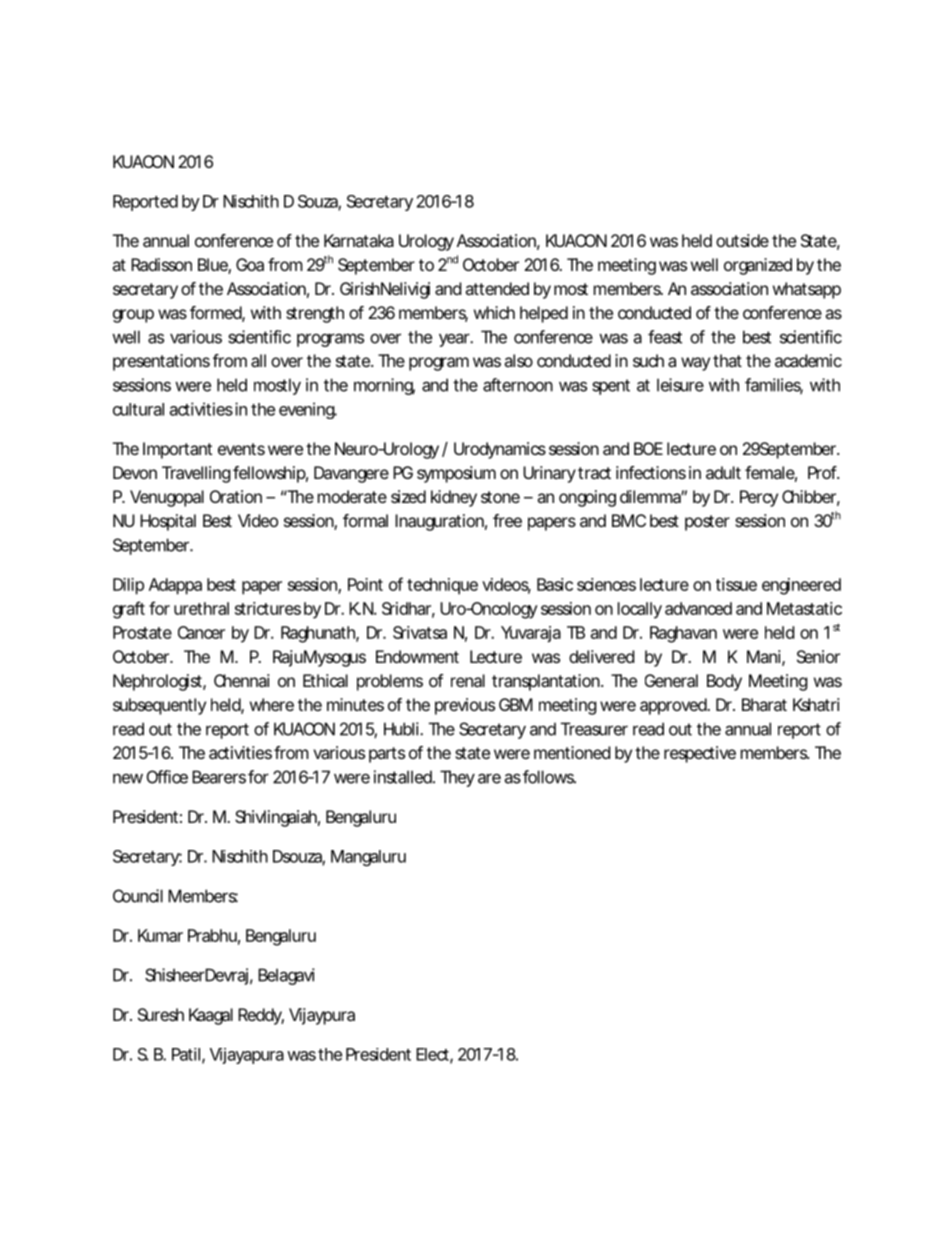 The image size is (952, 1233). What do you see at coordinates (212, 935) in the screenshot?
I see `Prabhu` at bounding box center [212, 935].
